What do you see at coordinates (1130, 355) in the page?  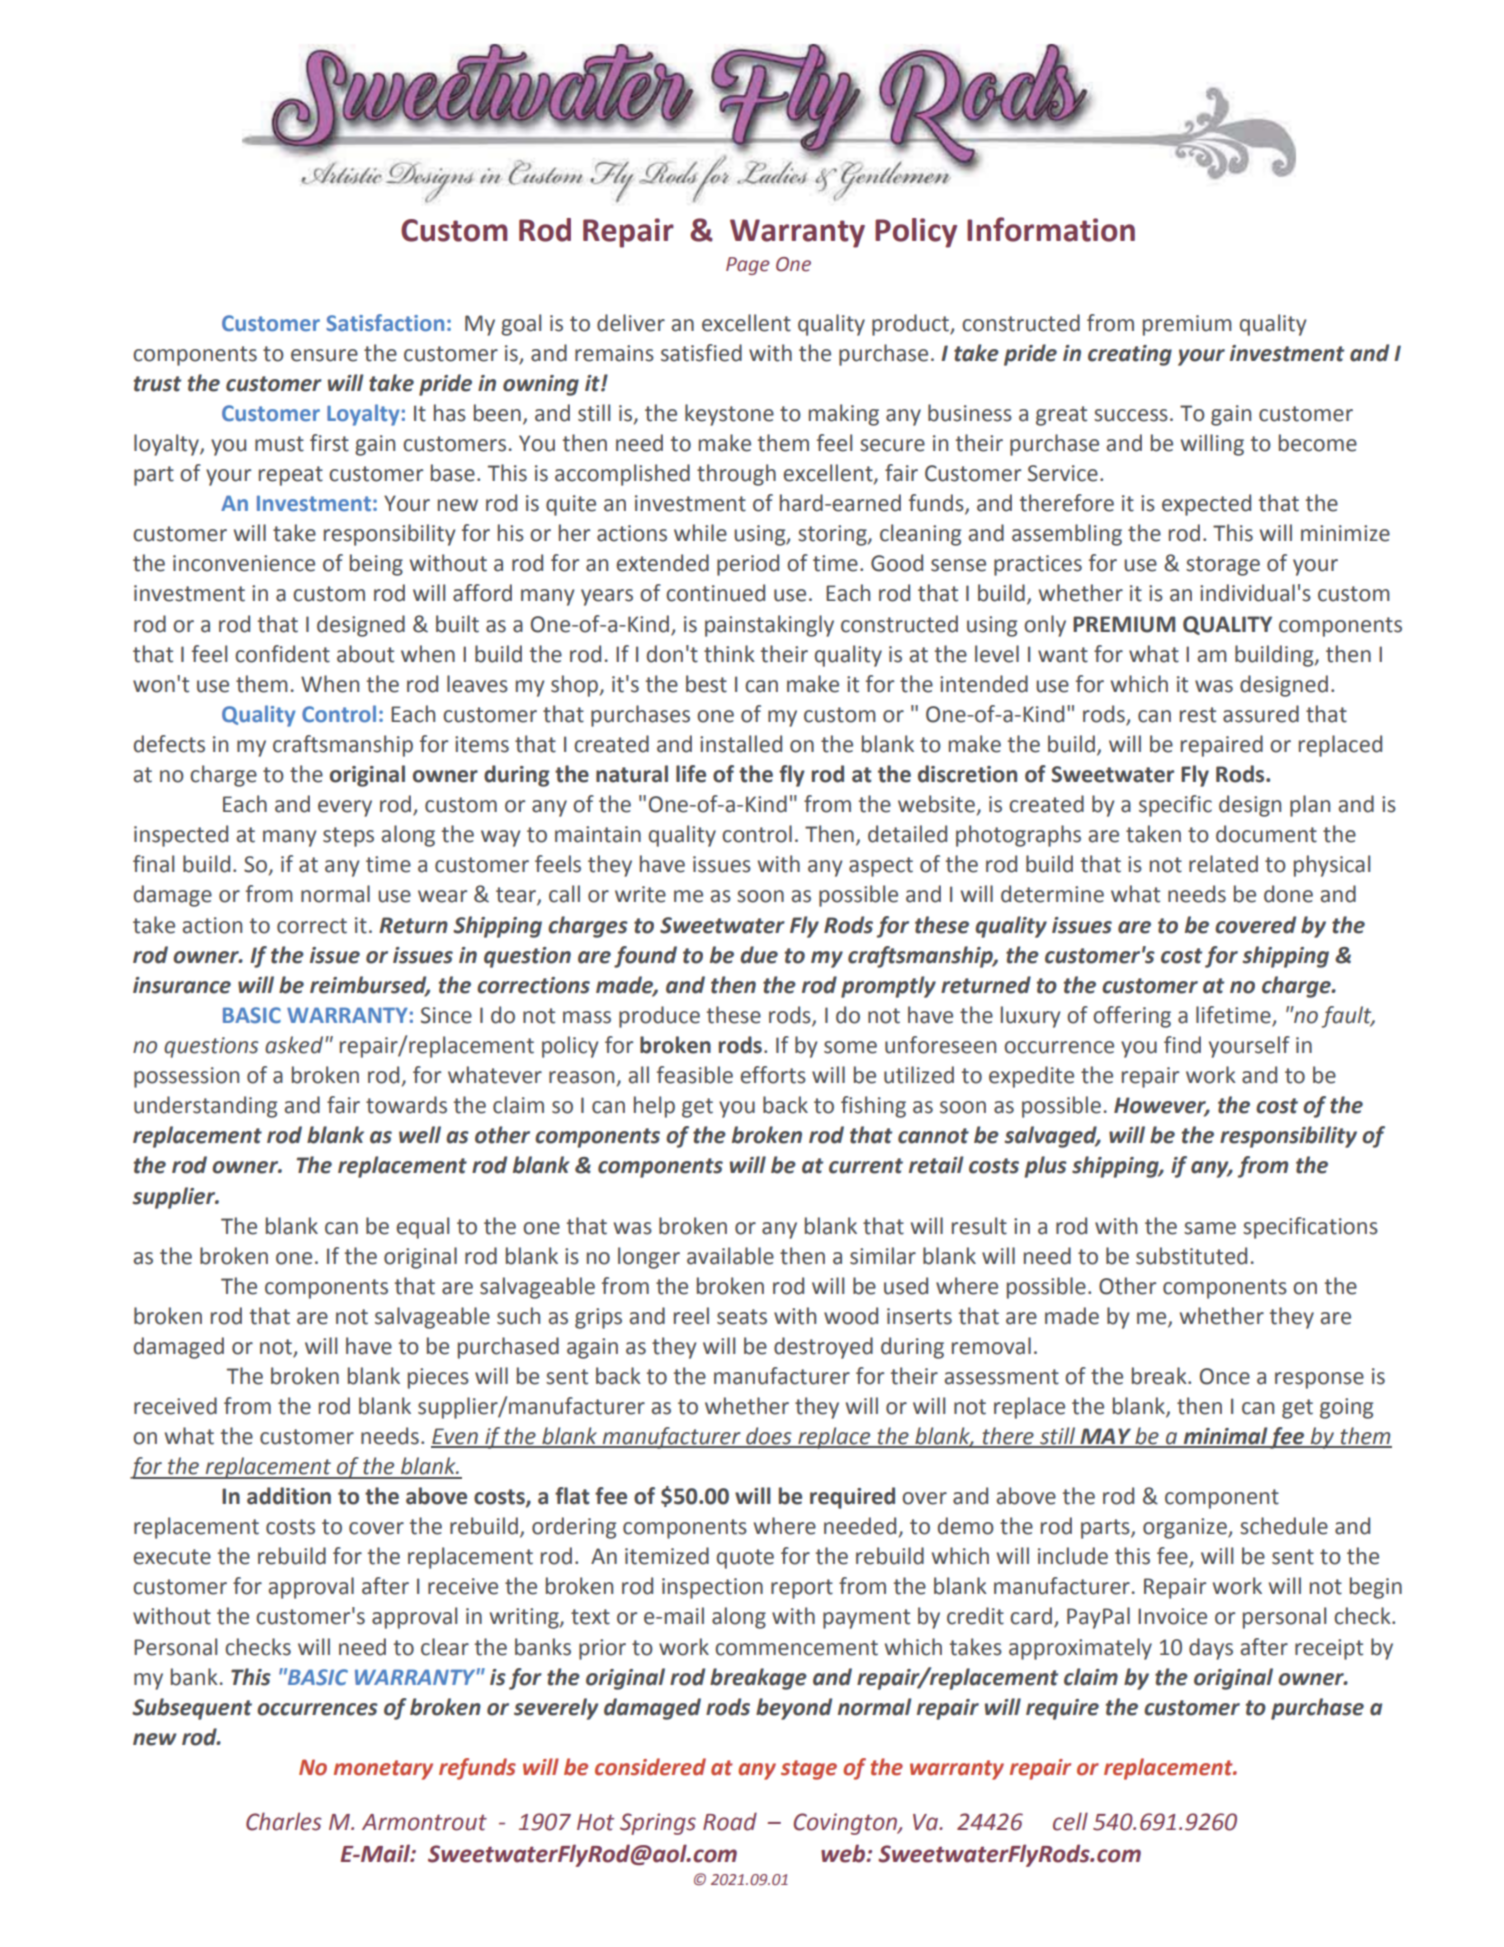 I see `creating` at bounding box center [1130, 355].
